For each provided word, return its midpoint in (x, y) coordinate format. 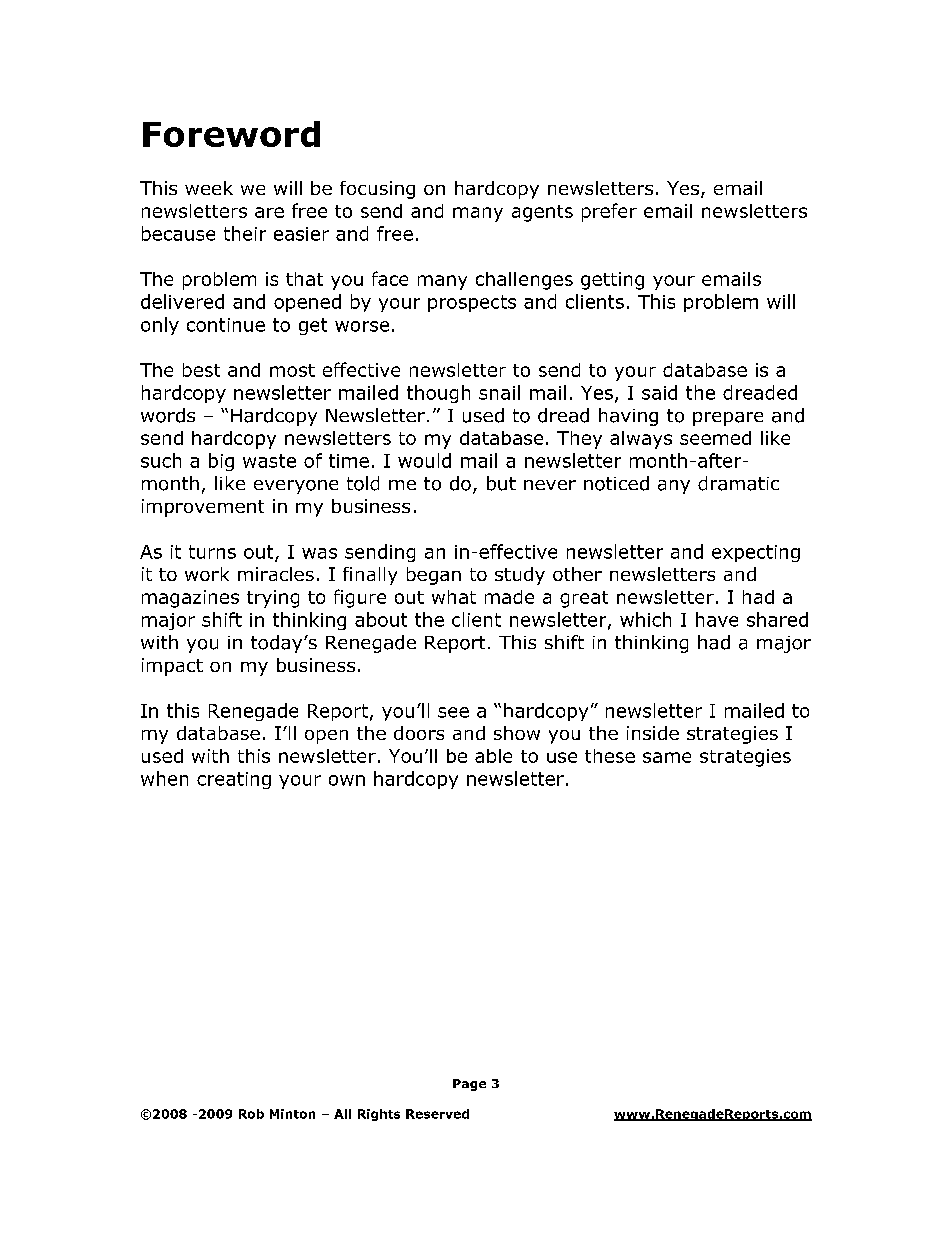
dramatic (738, 483)
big (221, 462)
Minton (292, 1114)
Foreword (231, 134)
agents (542, 213)
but (501, 483)
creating (234, 780)
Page (469, 1085)
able (493, 756)
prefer (609, 212)
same (667, 757)
